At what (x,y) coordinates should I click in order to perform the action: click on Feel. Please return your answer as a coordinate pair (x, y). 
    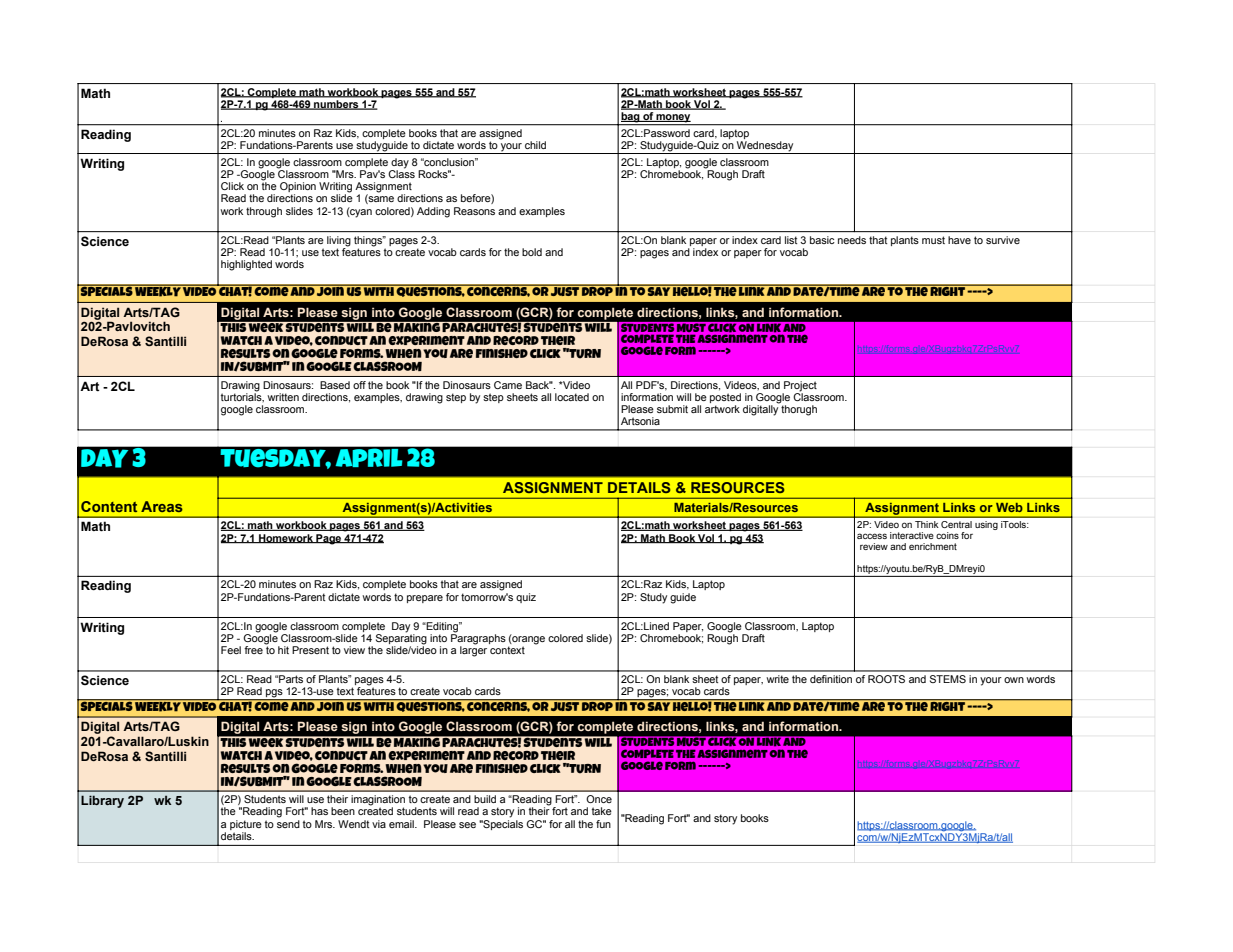
    Looking at the image, I should click on (231, 650).
